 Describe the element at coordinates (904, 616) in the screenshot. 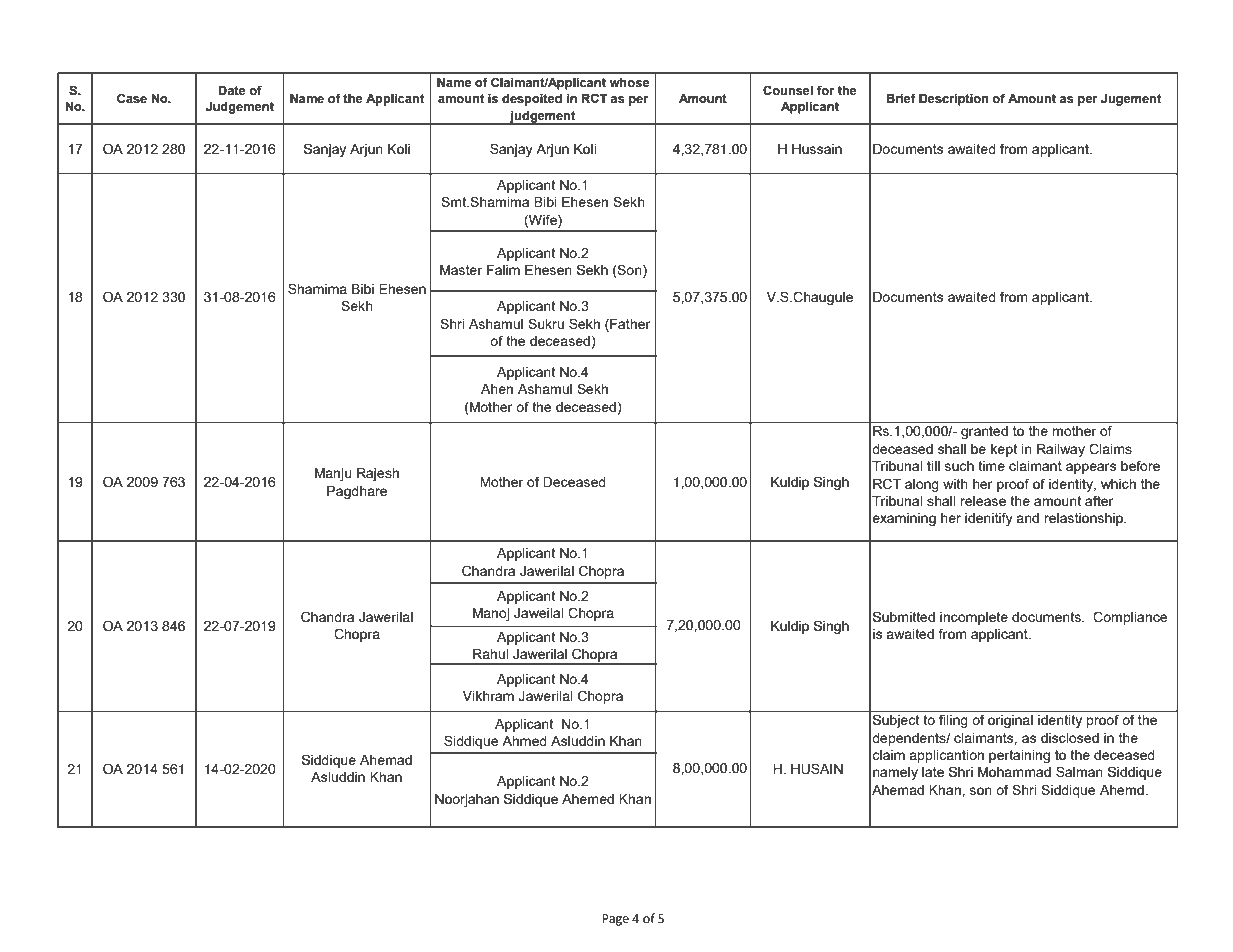

I see `Submitted` at that location.
